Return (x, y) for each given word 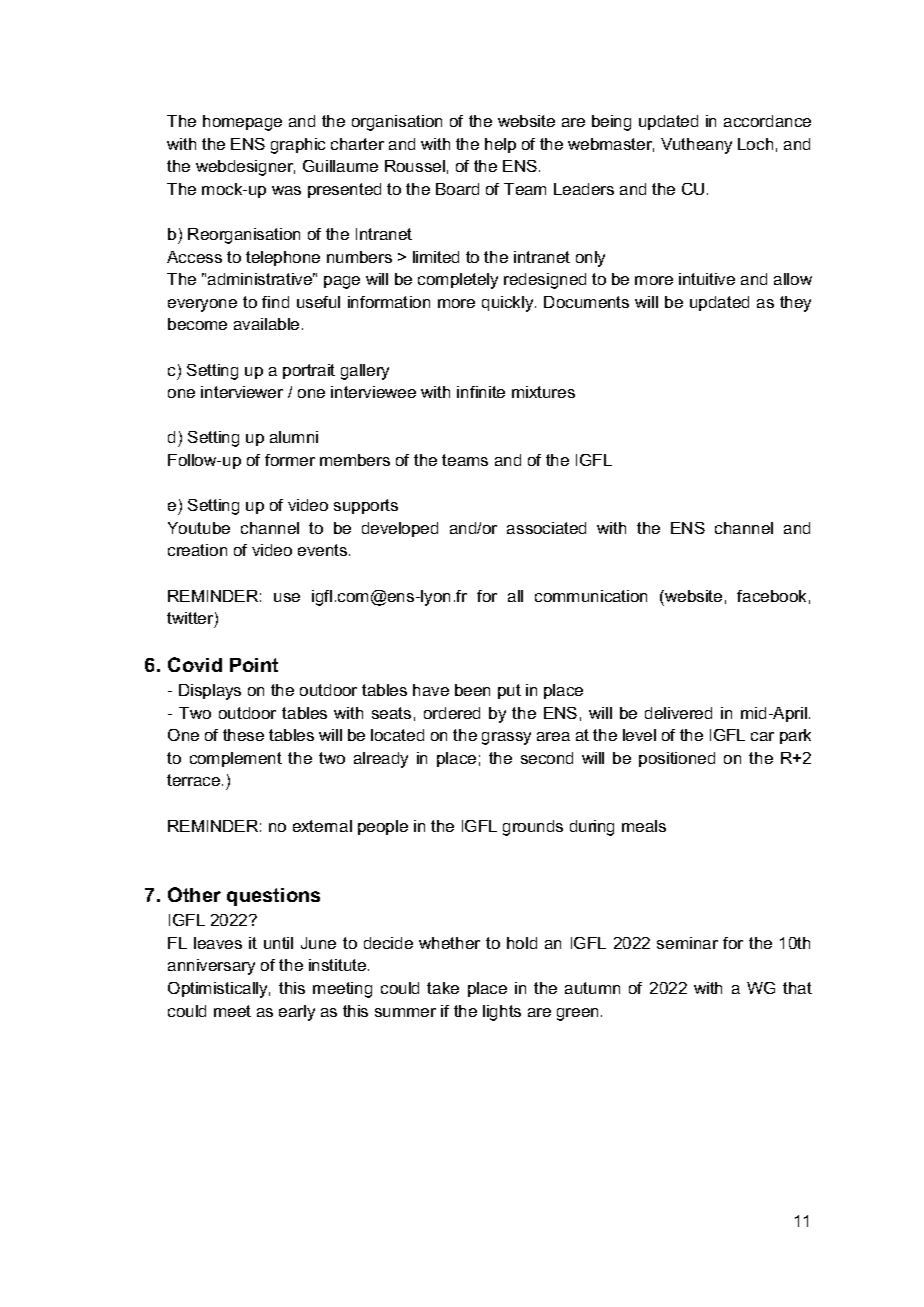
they (795, 304)
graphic (298, 146)
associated (546, 528)
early (297, 1013)
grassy (506, 738)
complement (236, 759)
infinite (481, 392)
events (324, 550)
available (266, 324)
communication (591, 596)
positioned (677, 759)
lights (502, 1013)
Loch (755, 144)
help (500, 145)
